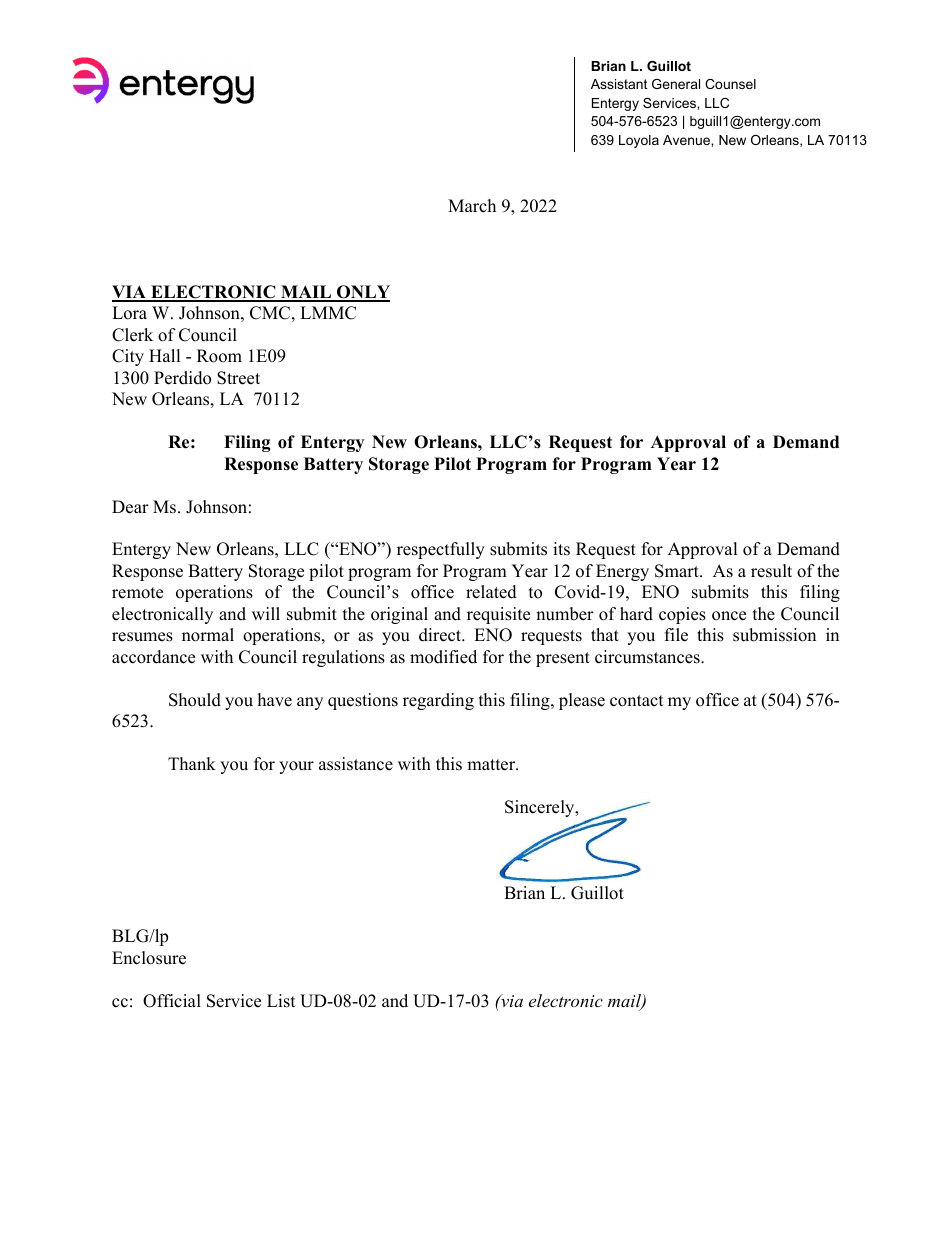 This screenshot has height=1233, width=952. What do you see at coordinates (472, 206) in the screenshot?
I see `March` at bounding box center [472, 206].
